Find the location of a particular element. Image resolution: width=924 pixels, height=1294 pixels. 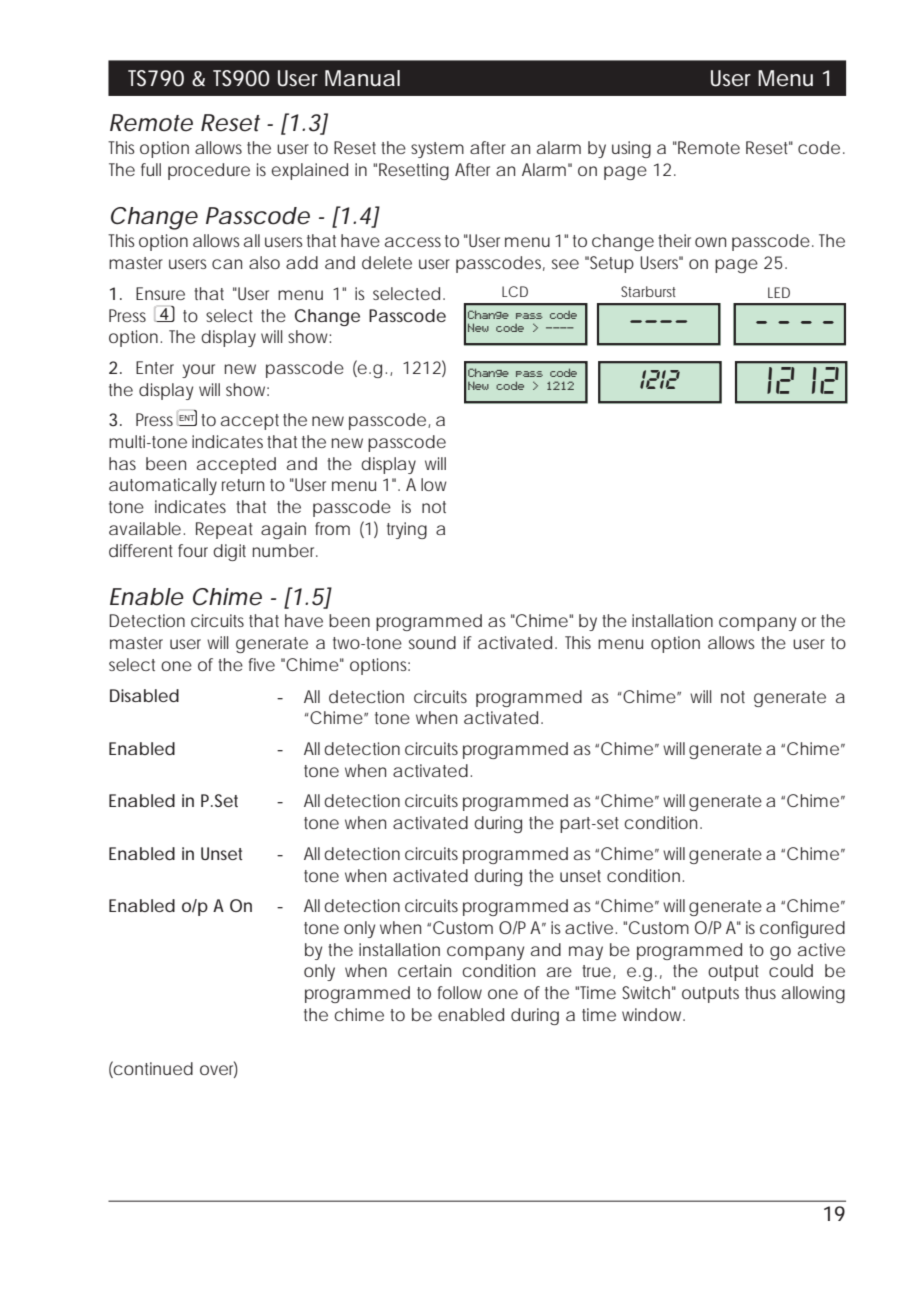

own is located at coordinates (710, 242).
